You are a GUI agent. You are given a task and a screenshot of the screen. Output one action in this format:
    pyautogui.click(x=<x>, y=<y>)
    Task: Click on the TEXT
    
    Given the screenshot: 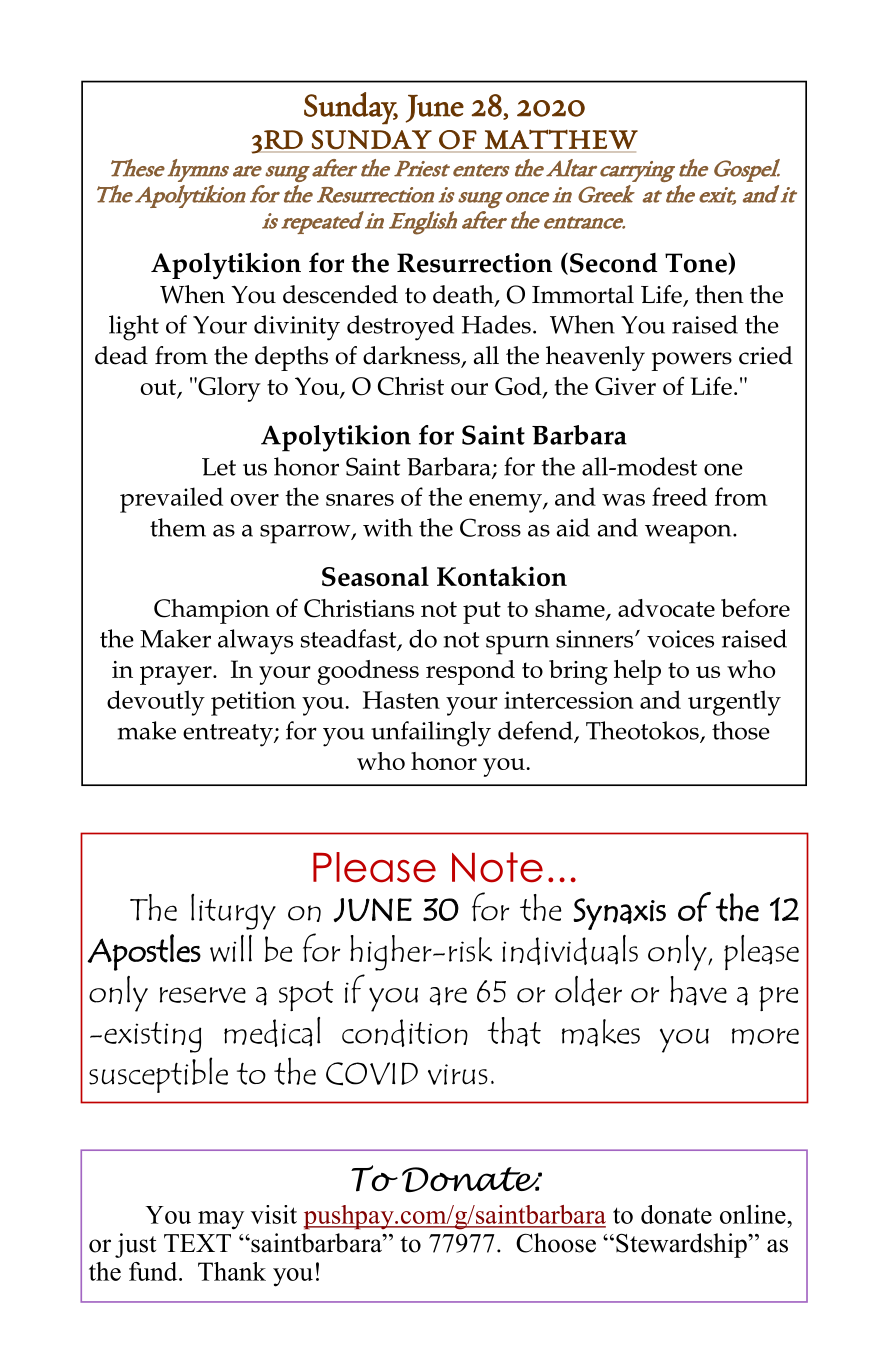 What is the action you would take?
    pyautogui.click(x=197, y=1243)
